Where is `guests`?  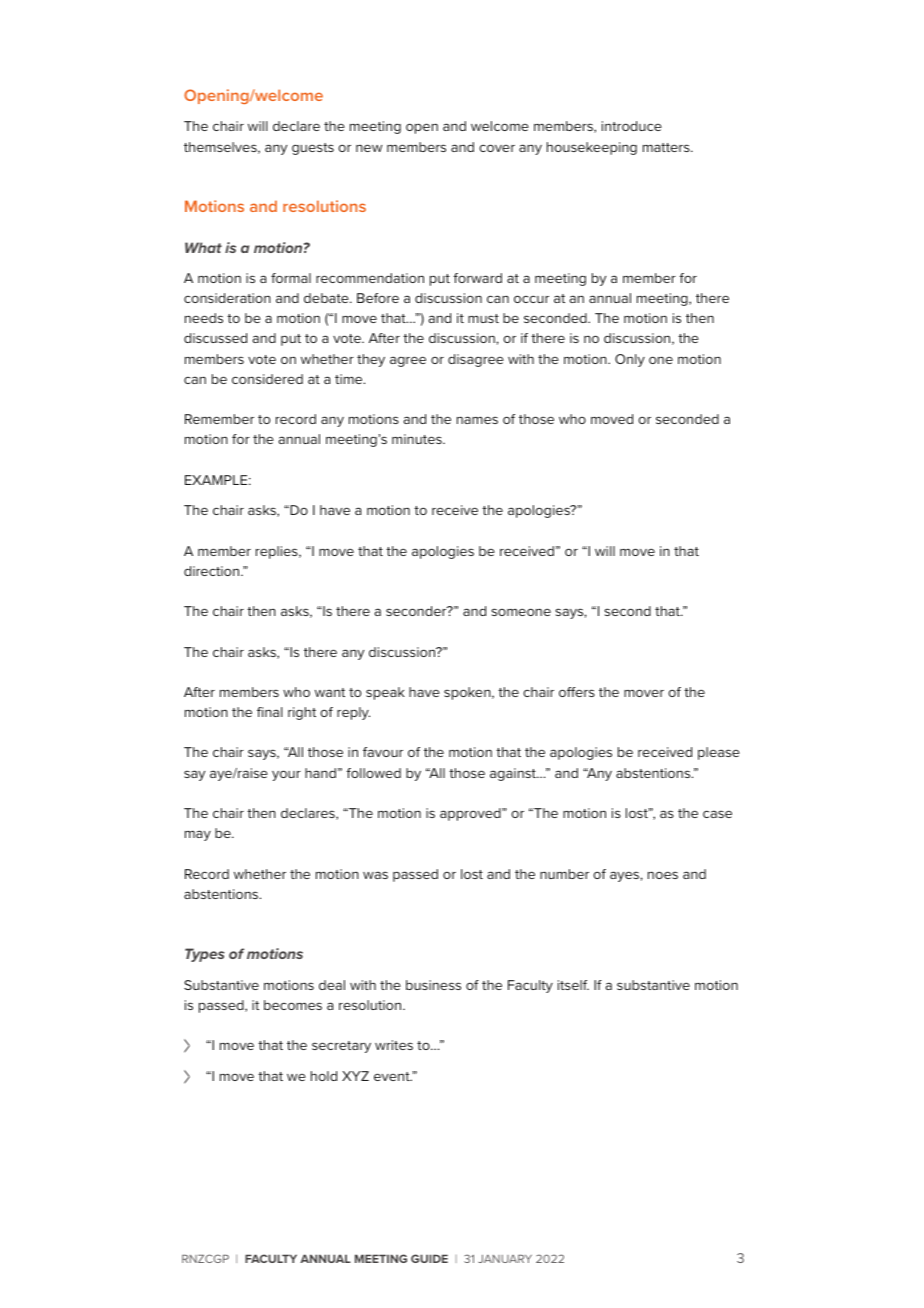 guests is located at coordinates (313, 149).
